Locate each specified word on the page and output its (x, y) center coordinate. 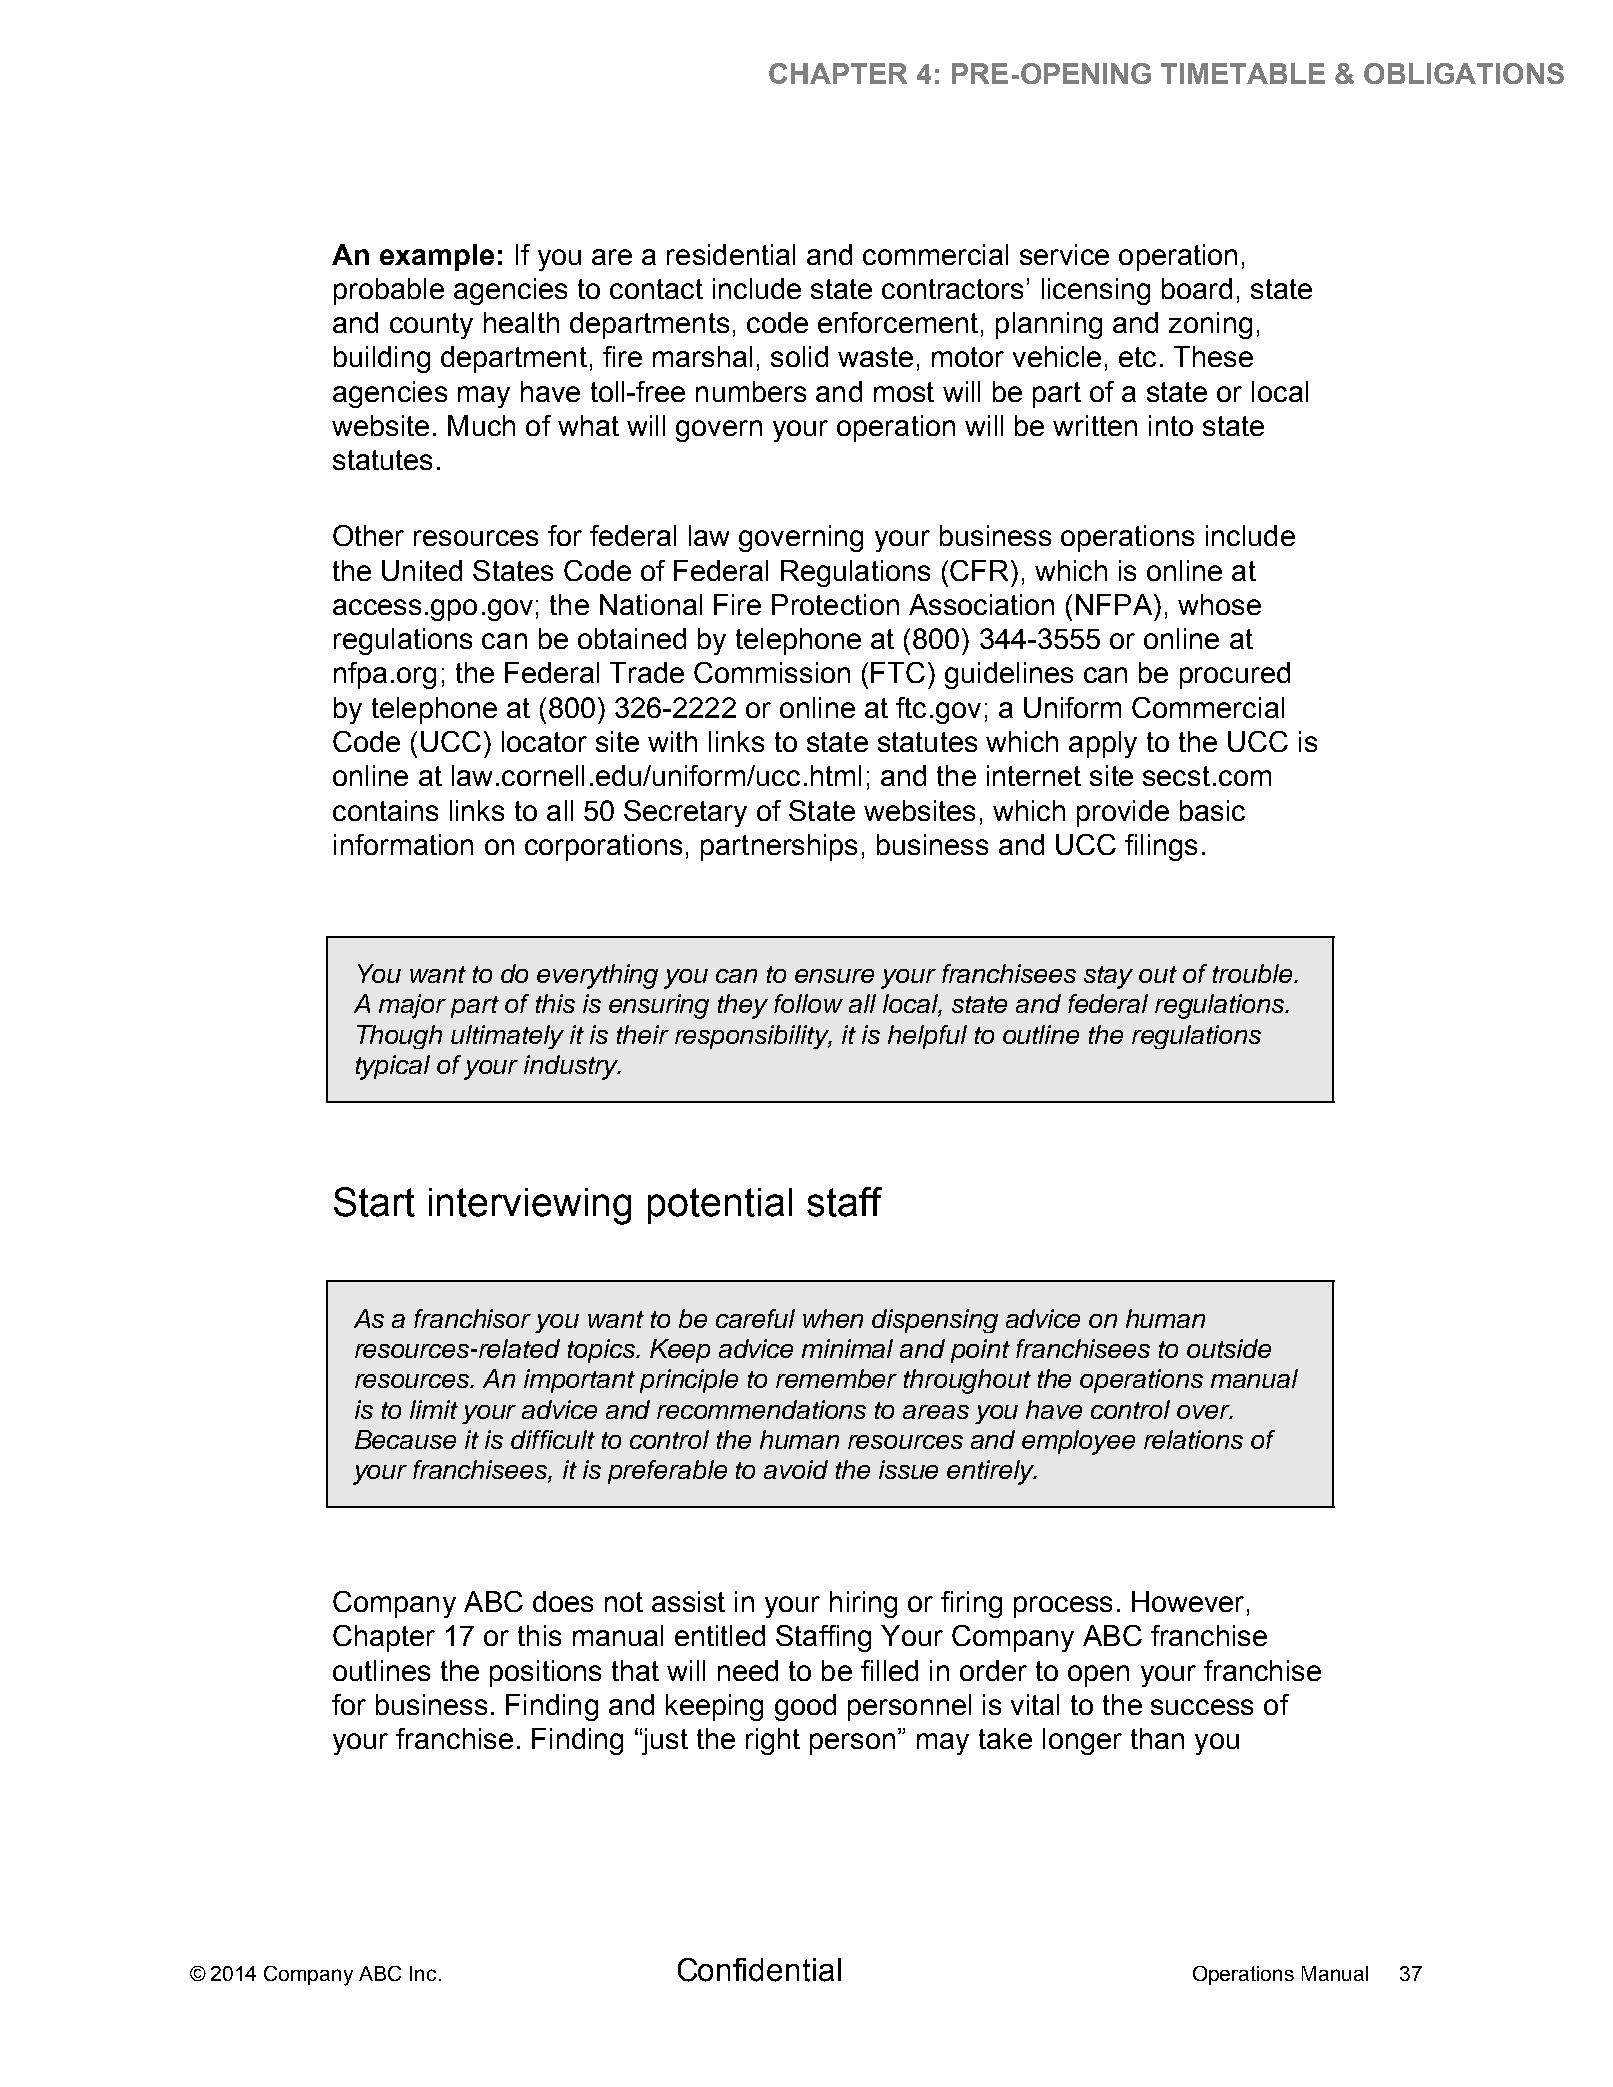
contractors (952, 289)
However (1188, 1601)
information (403, 844)
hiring (863, 1604)
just (664, 1741)
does (563, 1601)
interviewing (530, 1206)
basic (1212, 810)
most (904, 392)
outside (1229, 1348)
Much (481, 425)
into (1171, 425)
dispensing (935, 1321)
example (437, 257)
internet (1034, 775)
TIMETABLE (1243, 73)
